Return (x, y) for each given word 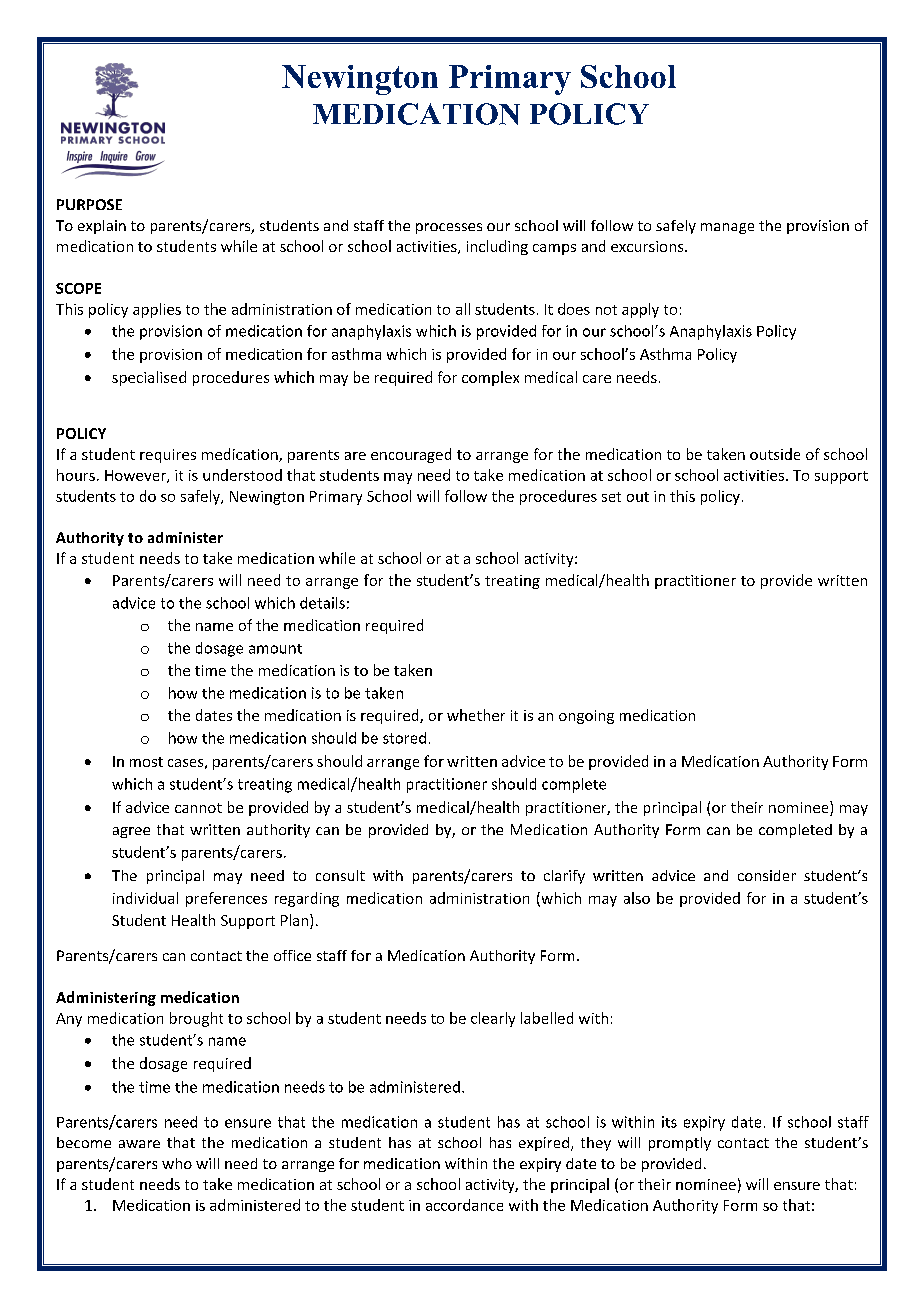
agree (131, 832)
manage (727, 228)
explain (102, 227)
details (322, 603)
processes (449, 228)
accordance (464, 1205)
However (136, 476)
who (177, 1163)
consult (340, 875)
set (611, 497)
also (637, 898)
